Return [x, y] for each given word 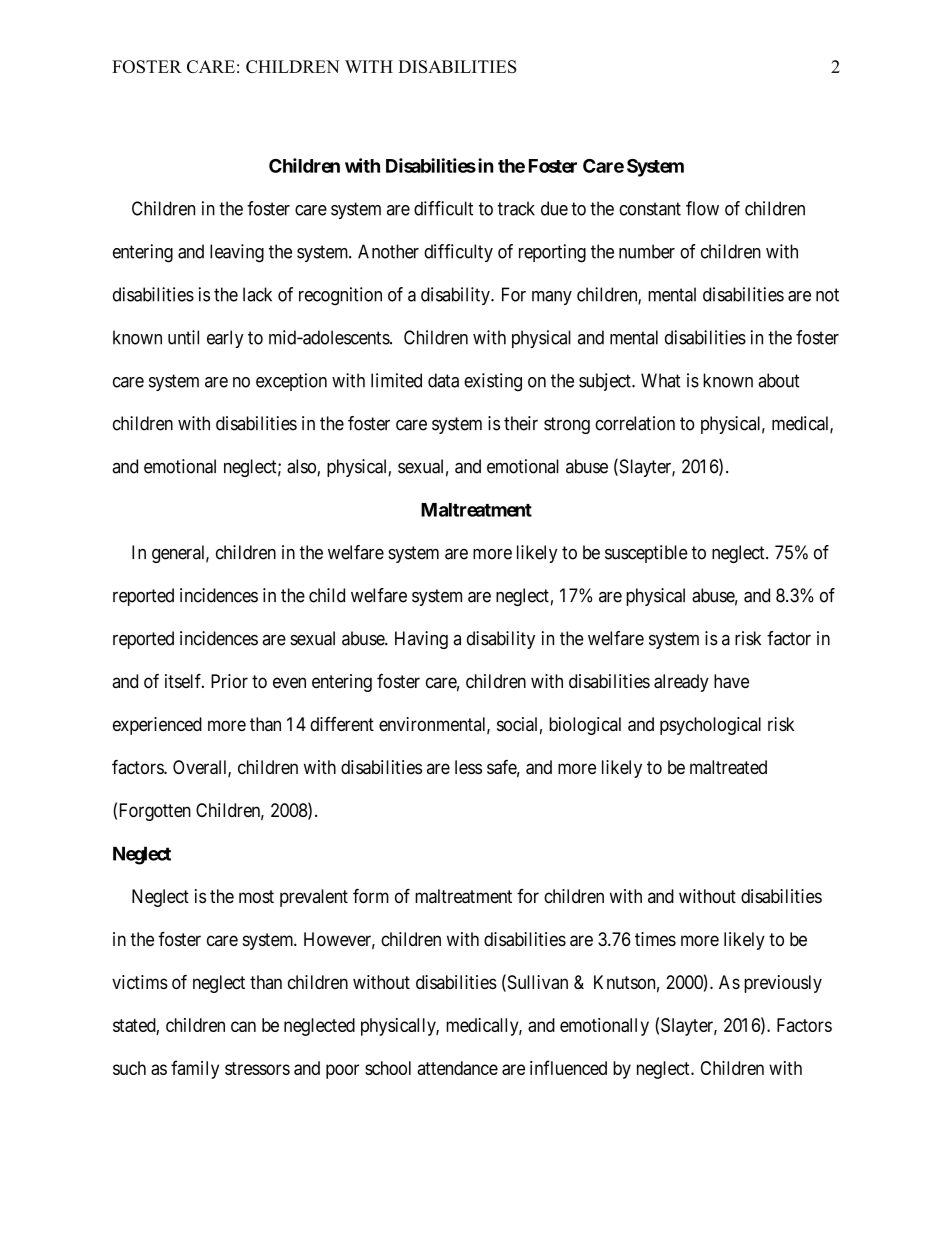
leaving [237, 253]
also [302, 467]
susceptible [646, 554]
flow [702, 208]
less [468, 767]
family [195, 1069]
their [521, 423]
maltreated [728, 767]
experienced [157, 726]
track [516, 208]
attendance [457, 1068]
